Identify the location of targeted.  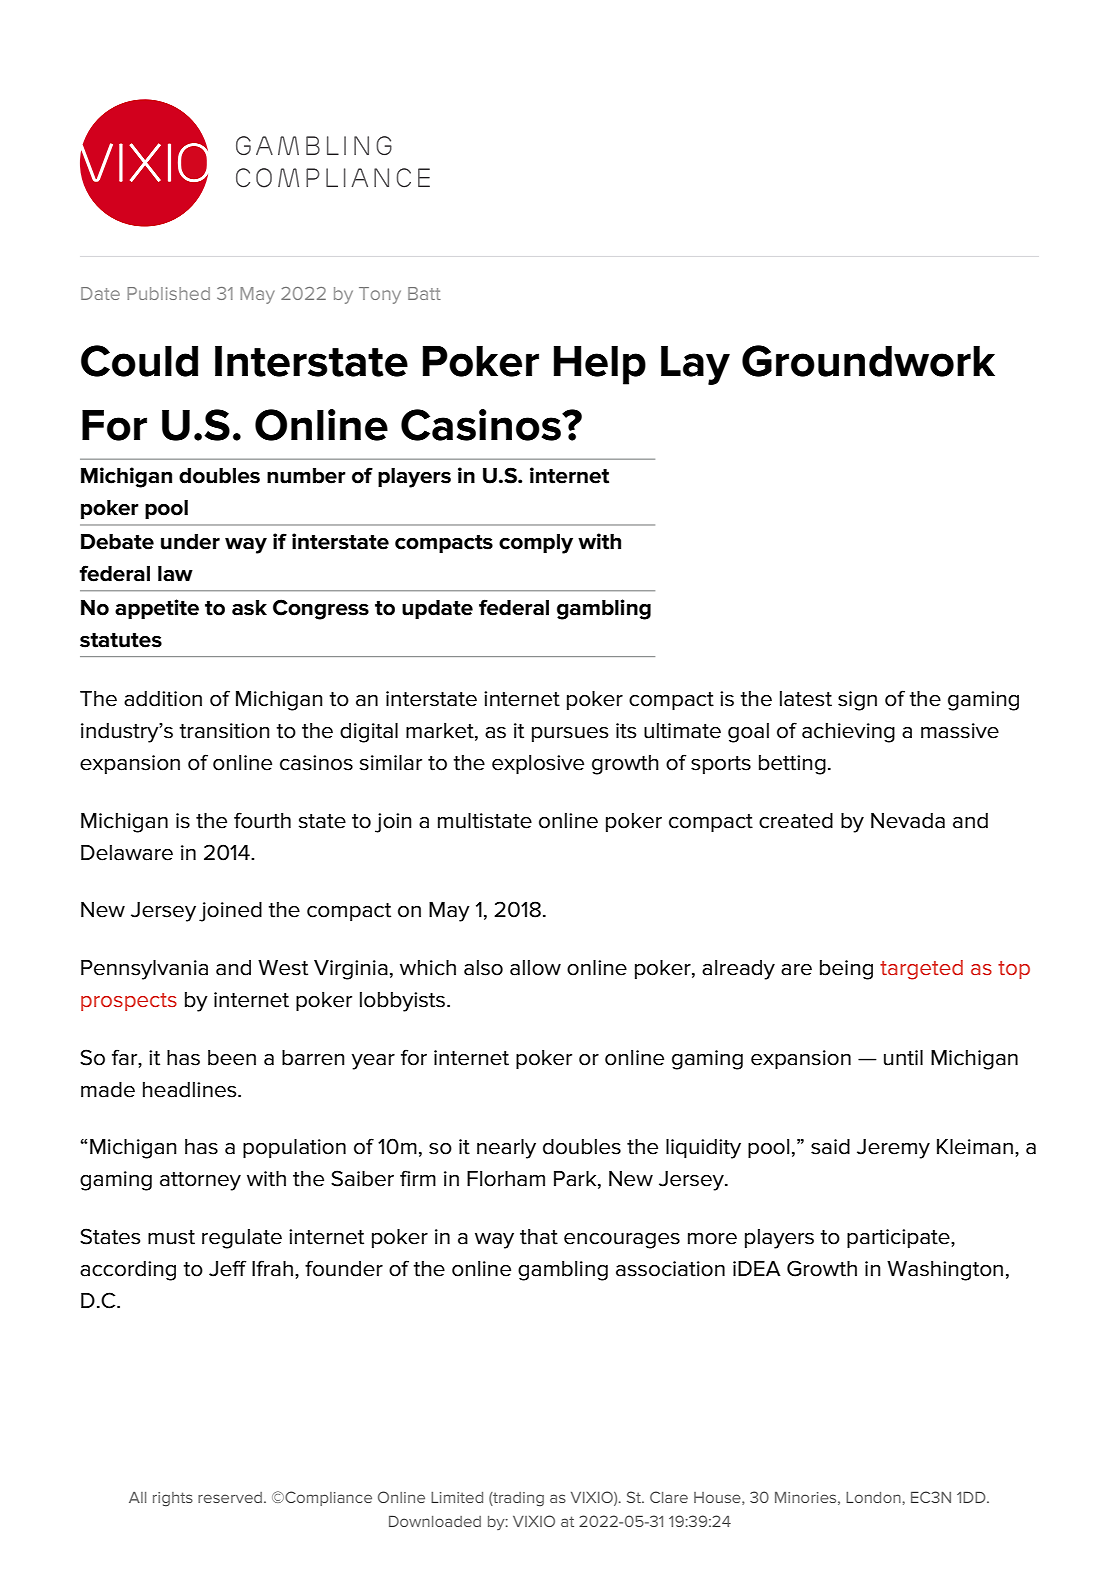
(921, 970).
